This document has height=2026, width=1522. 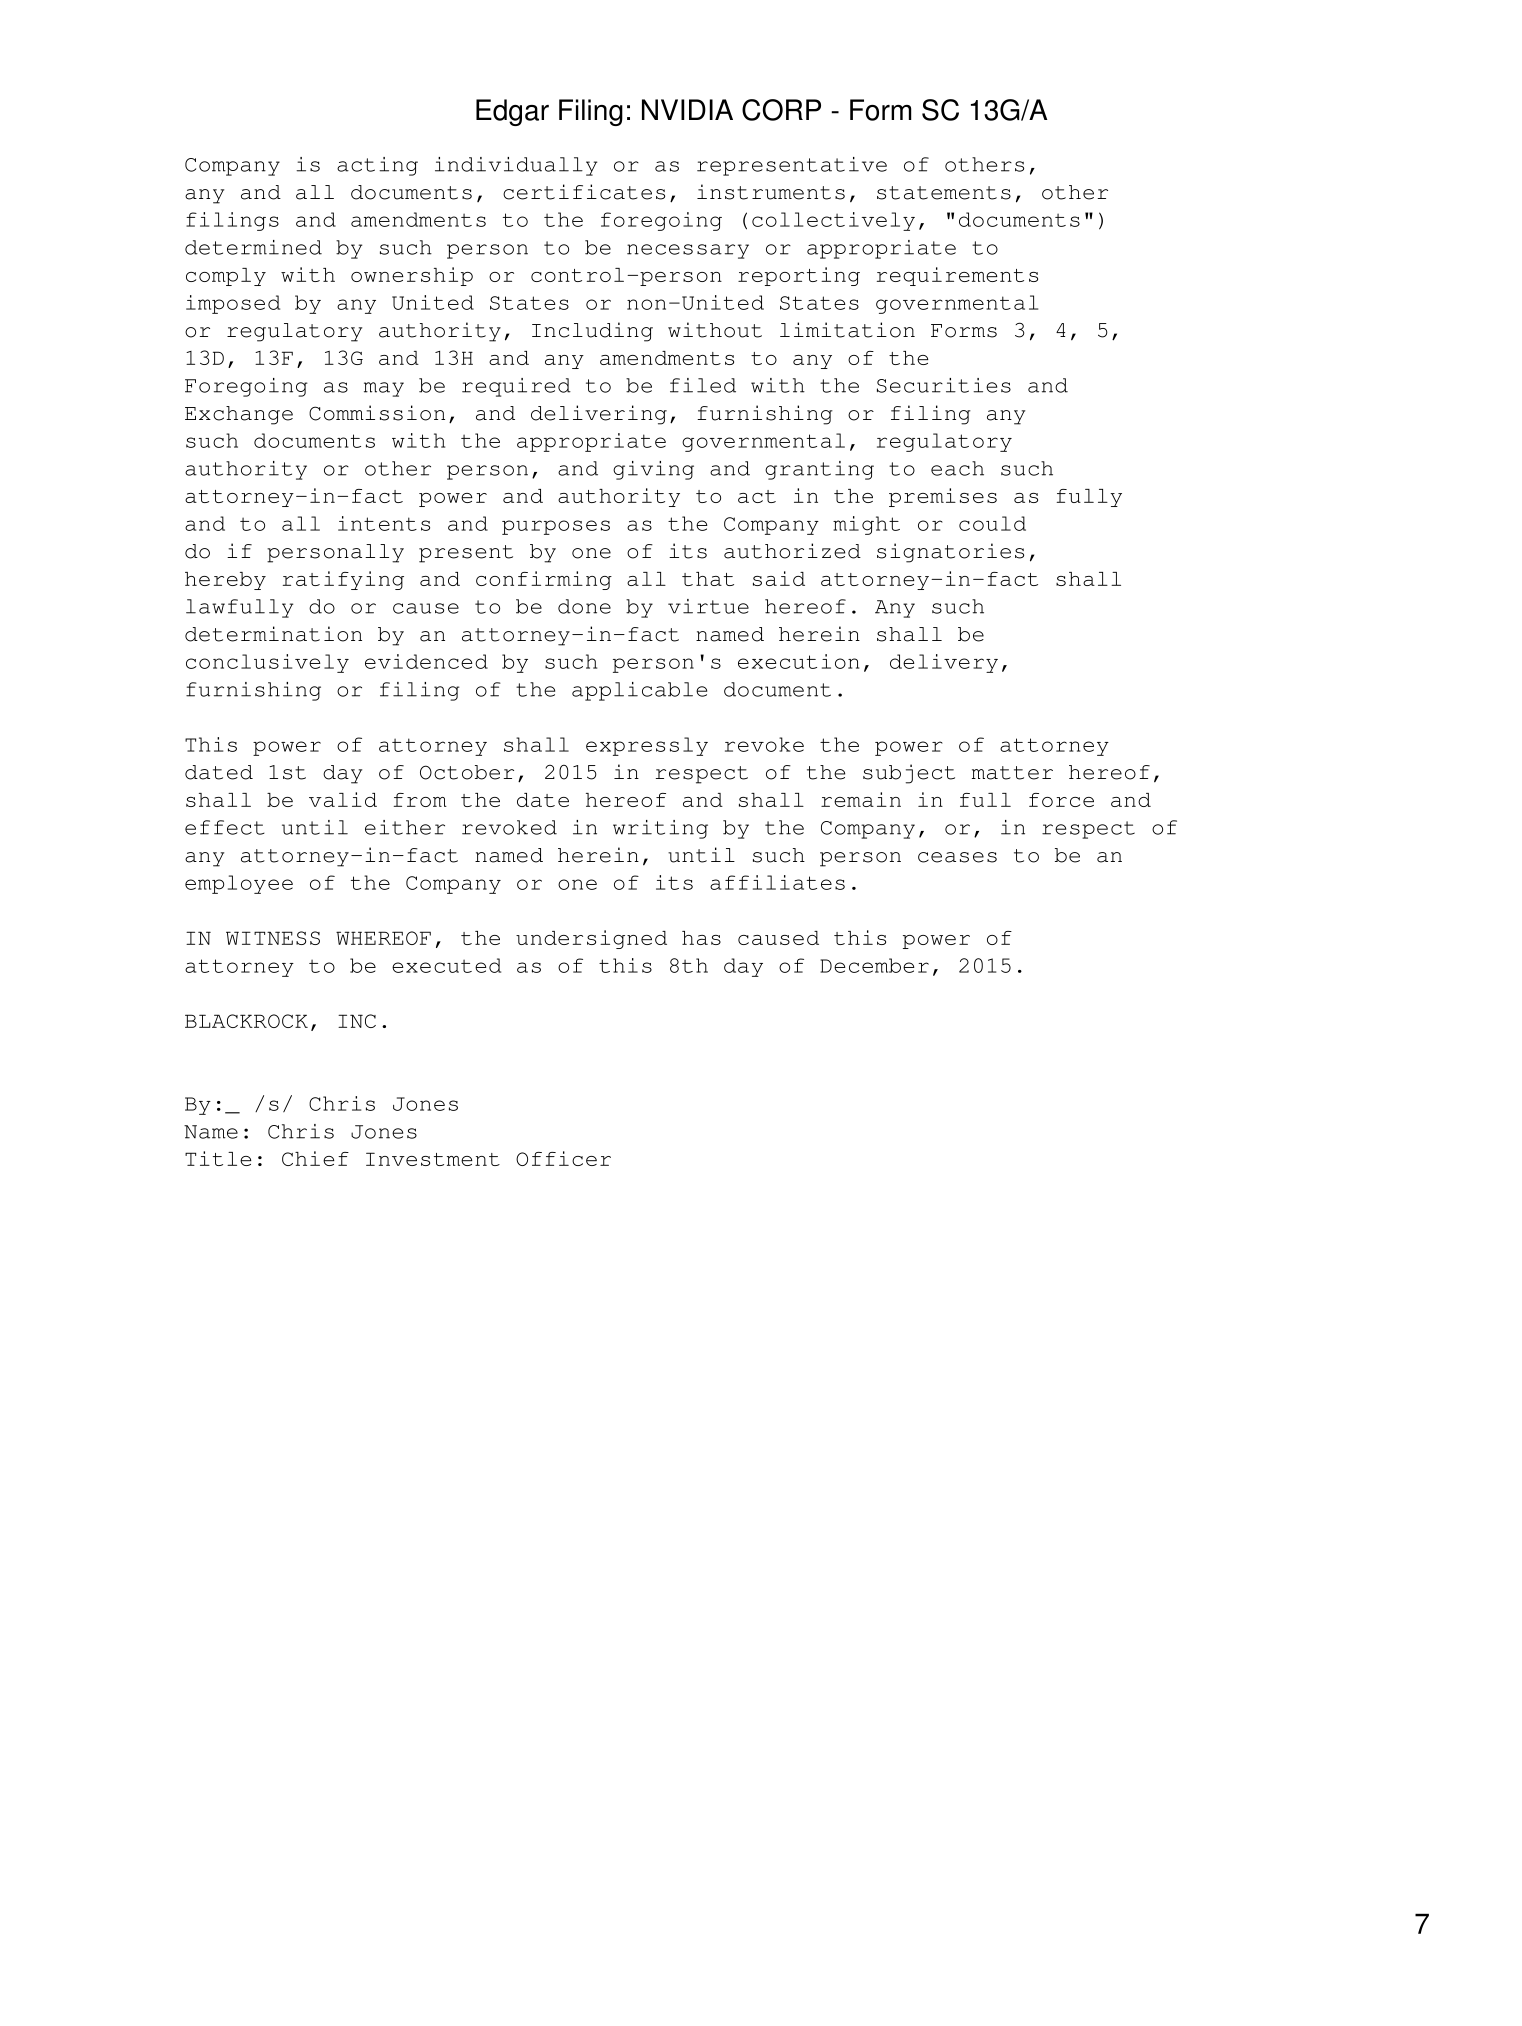 I want to click on done, so click(x=584, y=606).
